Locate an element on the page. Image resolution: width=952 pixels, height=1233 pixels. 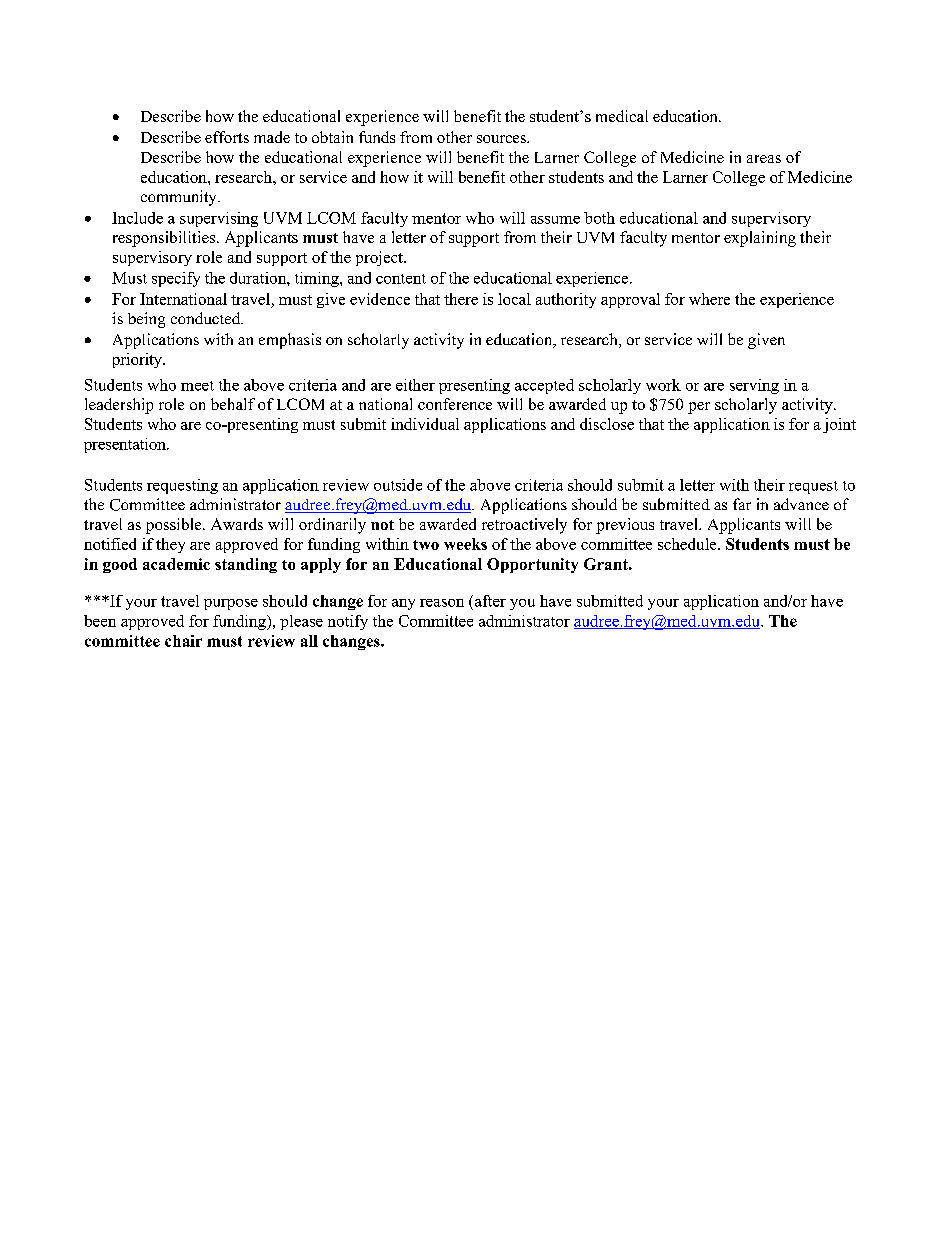
either is located at coordinates (415, 385).
